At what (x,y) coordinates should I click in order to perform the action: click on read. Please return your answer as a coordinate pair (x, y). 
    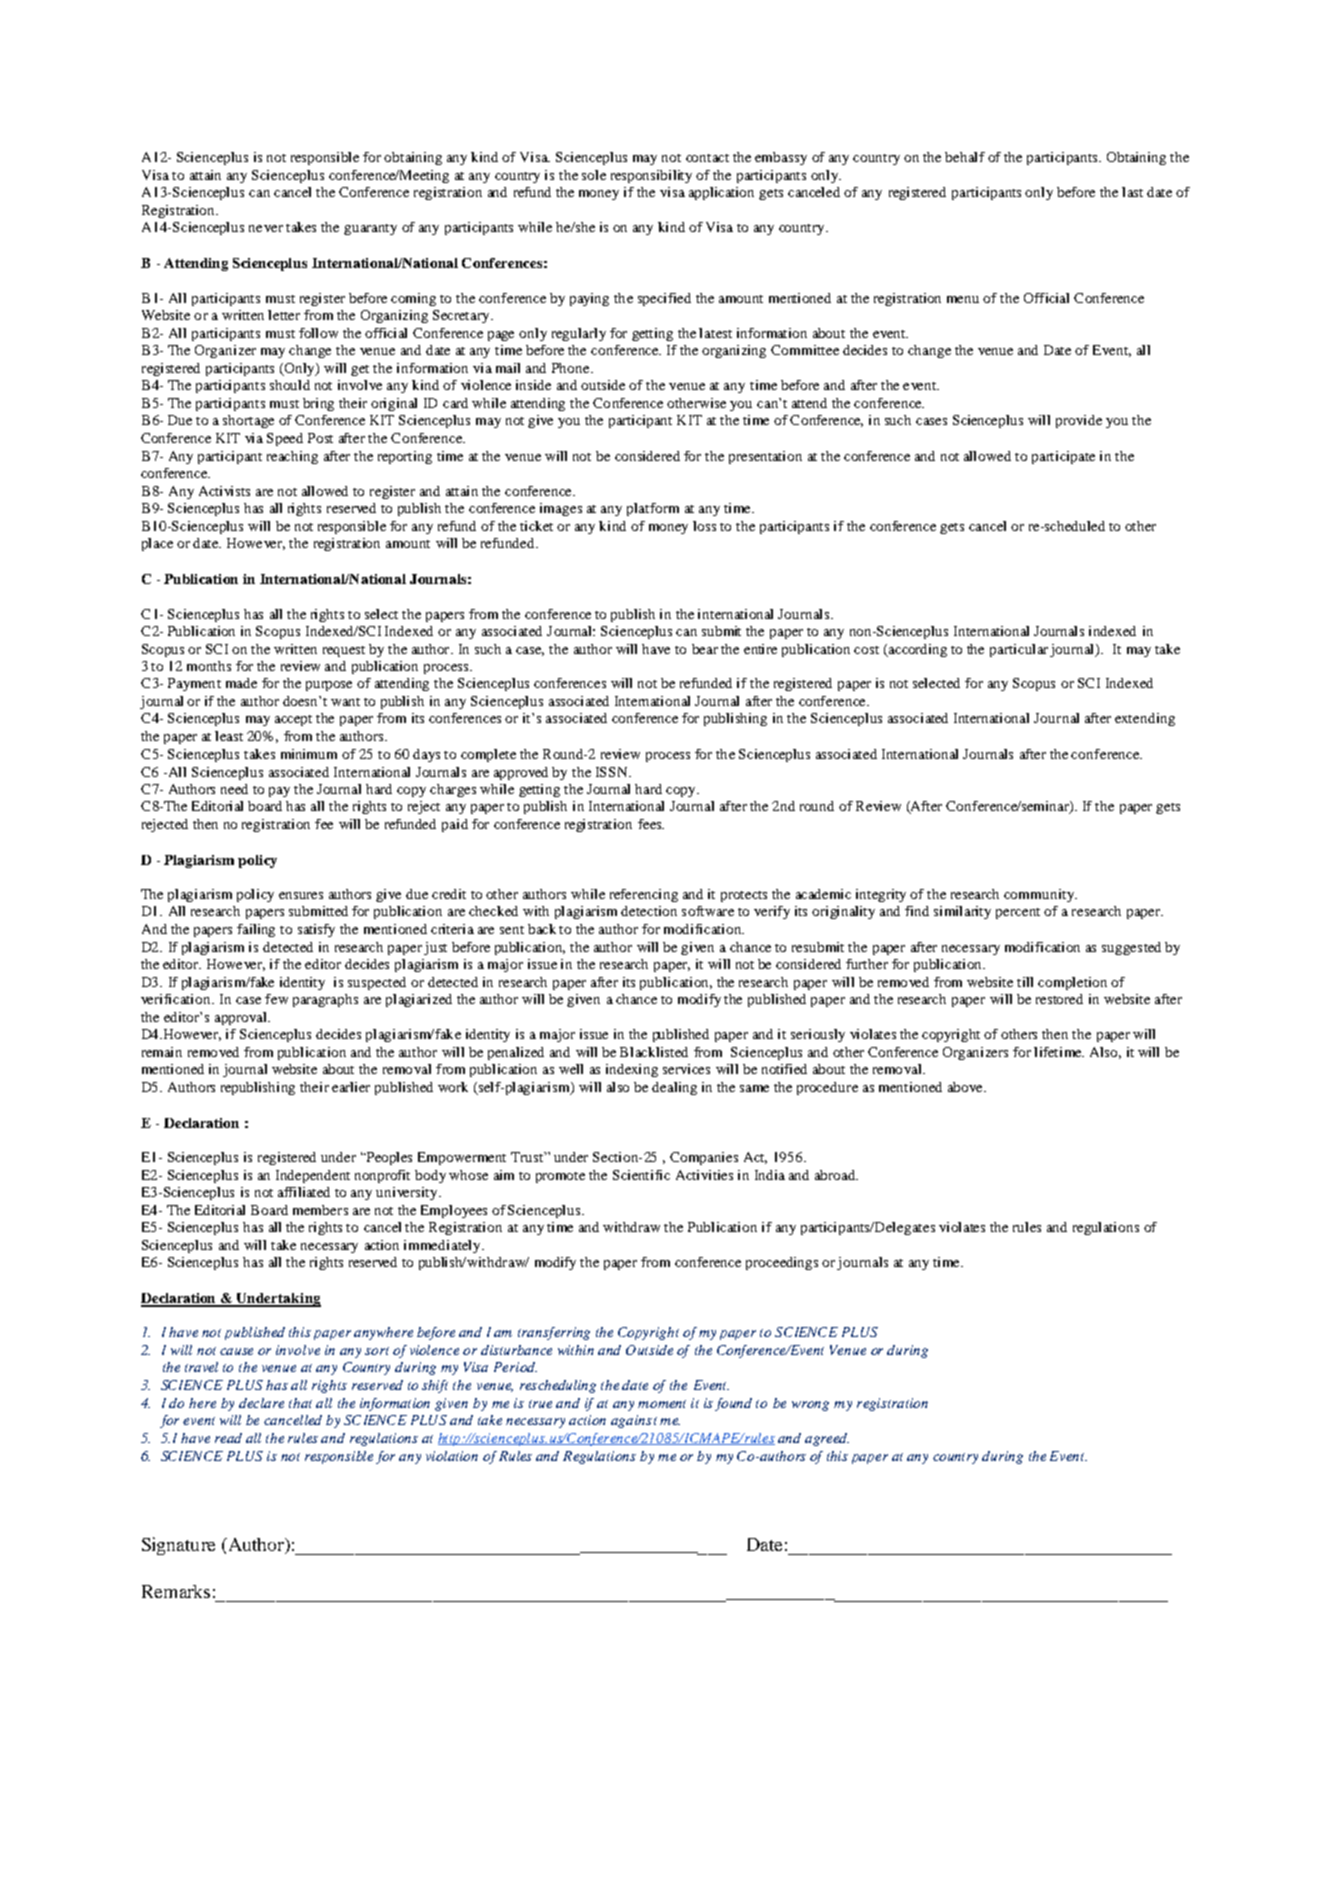
    Looking at the image, I should click on (228, 1438).
